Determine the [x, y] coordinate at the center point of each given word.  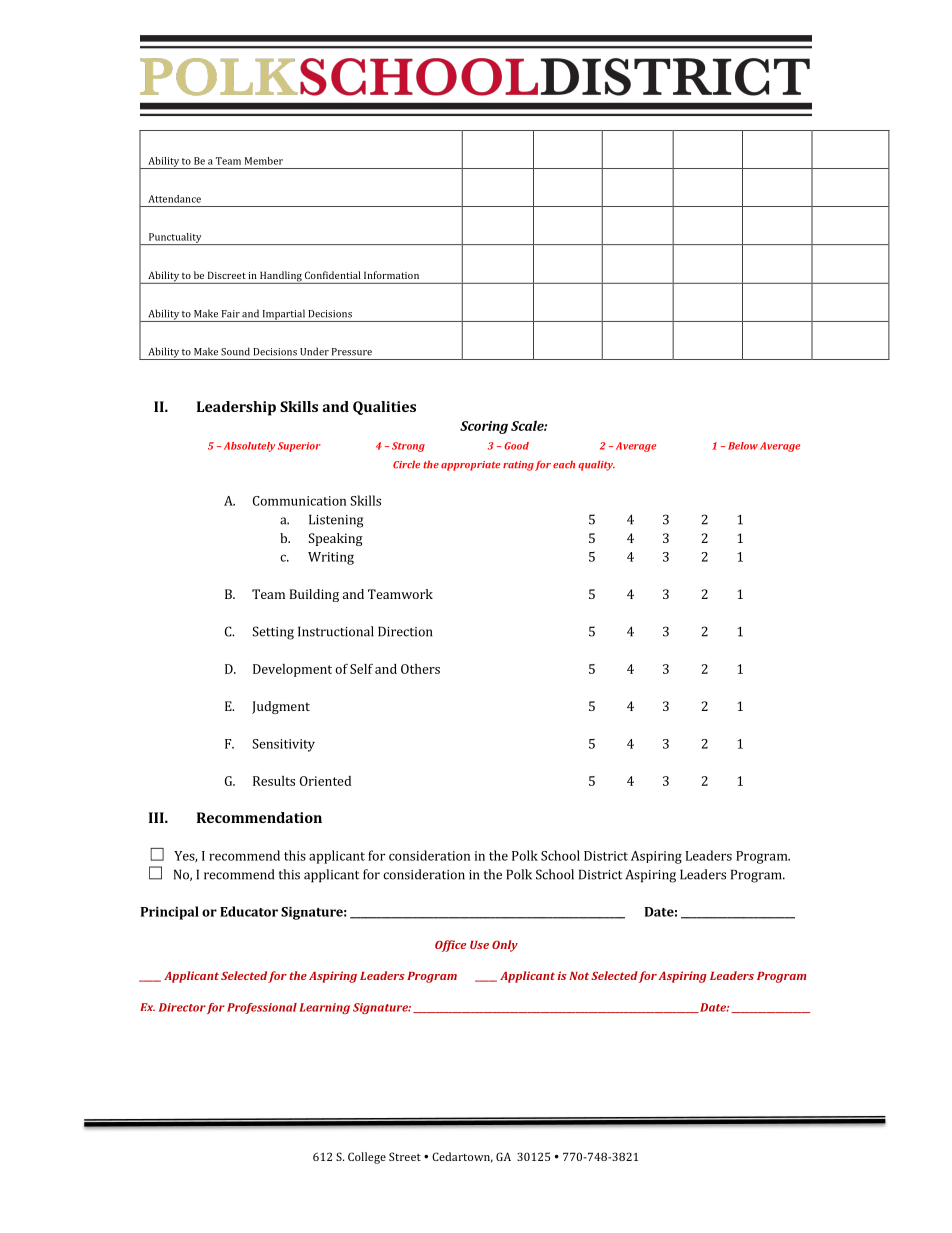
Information [391, 275]
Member [264, 161]
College [367, 1158]
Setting [273, 633]
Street [405, 1156]
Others [420, 669]
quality [596, 465]
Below [743, 446]
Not [579, 976]
